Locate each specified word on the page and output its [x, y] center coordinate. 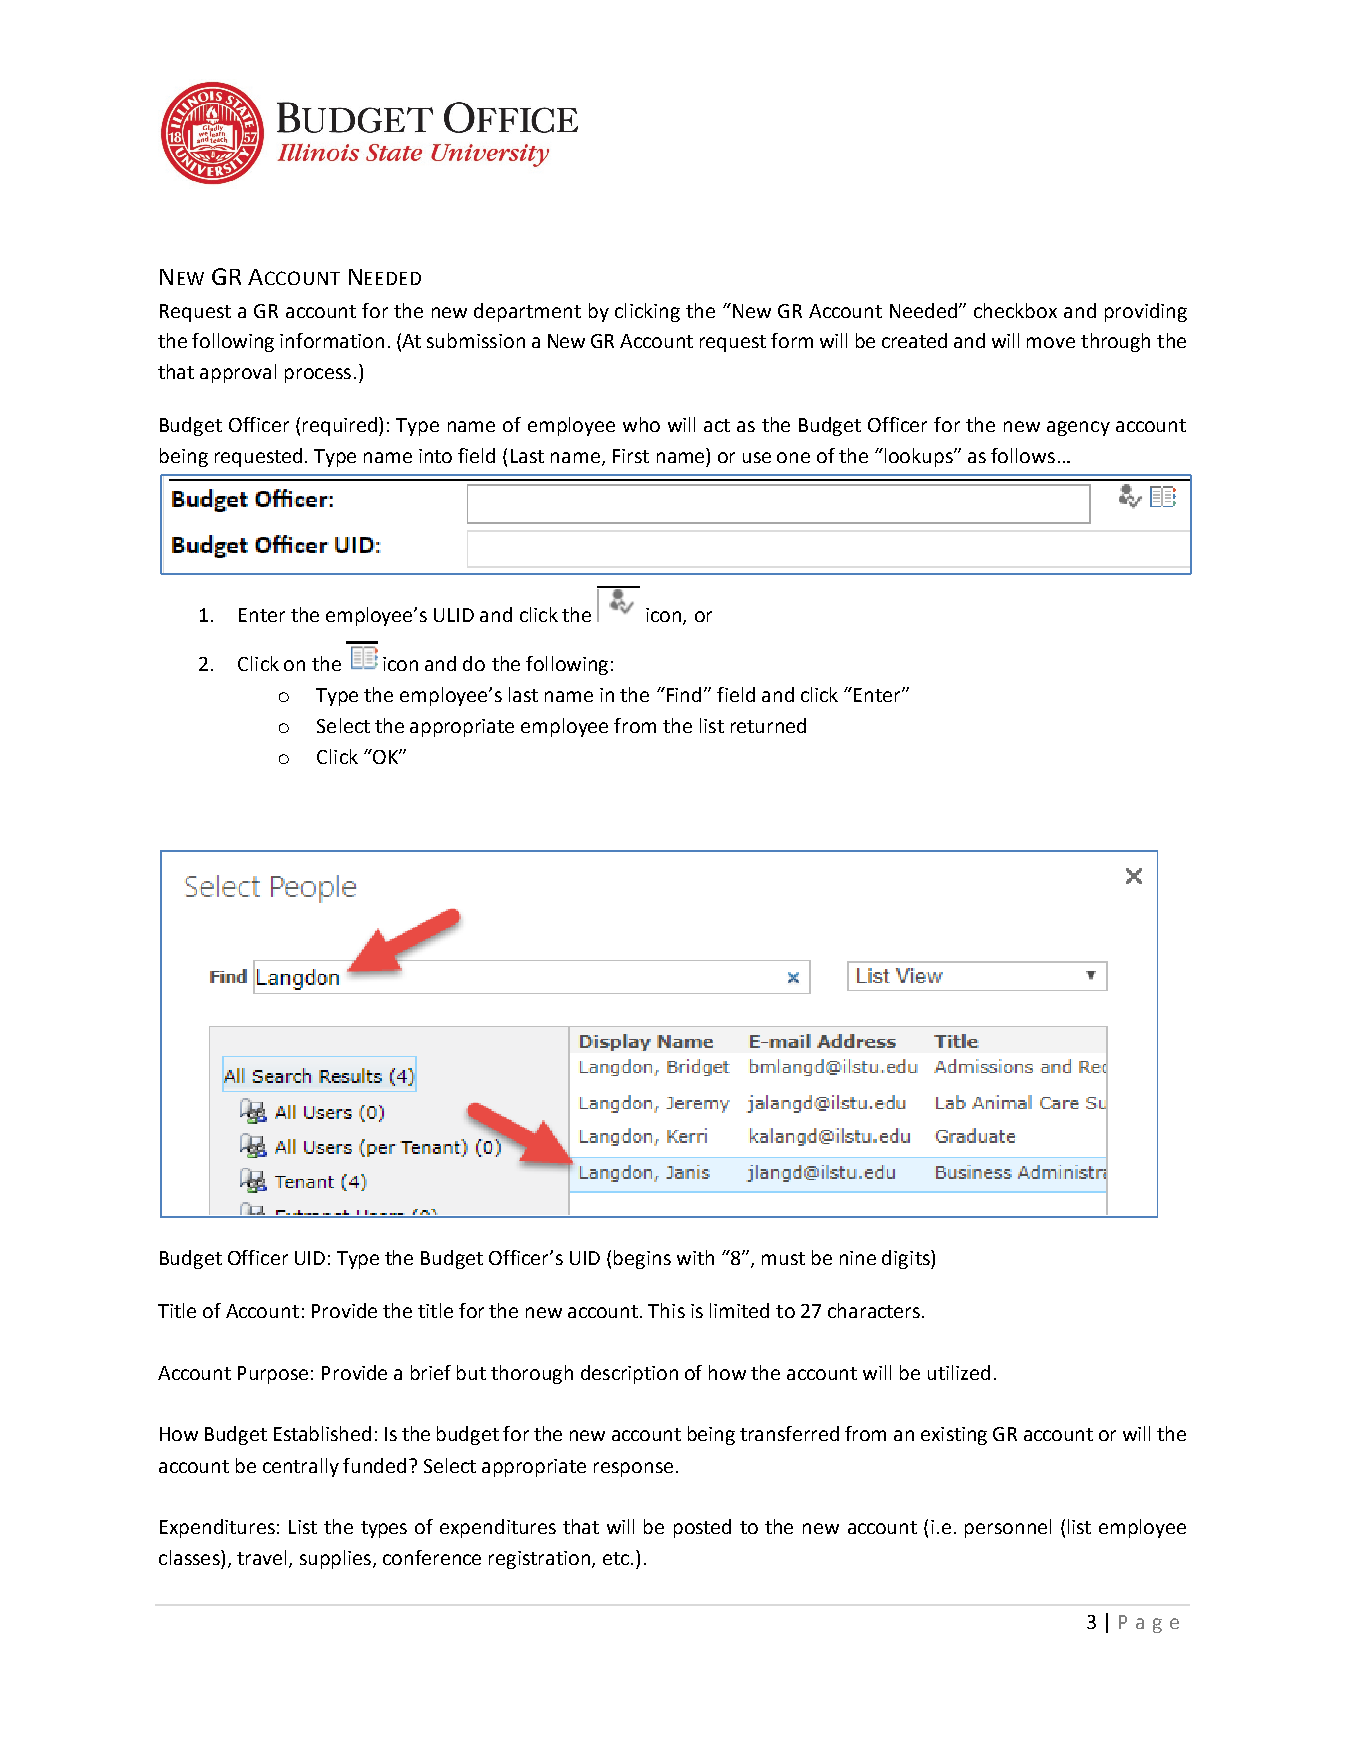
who [641, 424]
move [1051, 342]
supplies [337, 1559]
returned [768, 725]
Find [682, 694]
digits [907, 1259]
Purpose [273, 1375]
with [695, 1257]
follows [1023, 455]
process [318, 375]
